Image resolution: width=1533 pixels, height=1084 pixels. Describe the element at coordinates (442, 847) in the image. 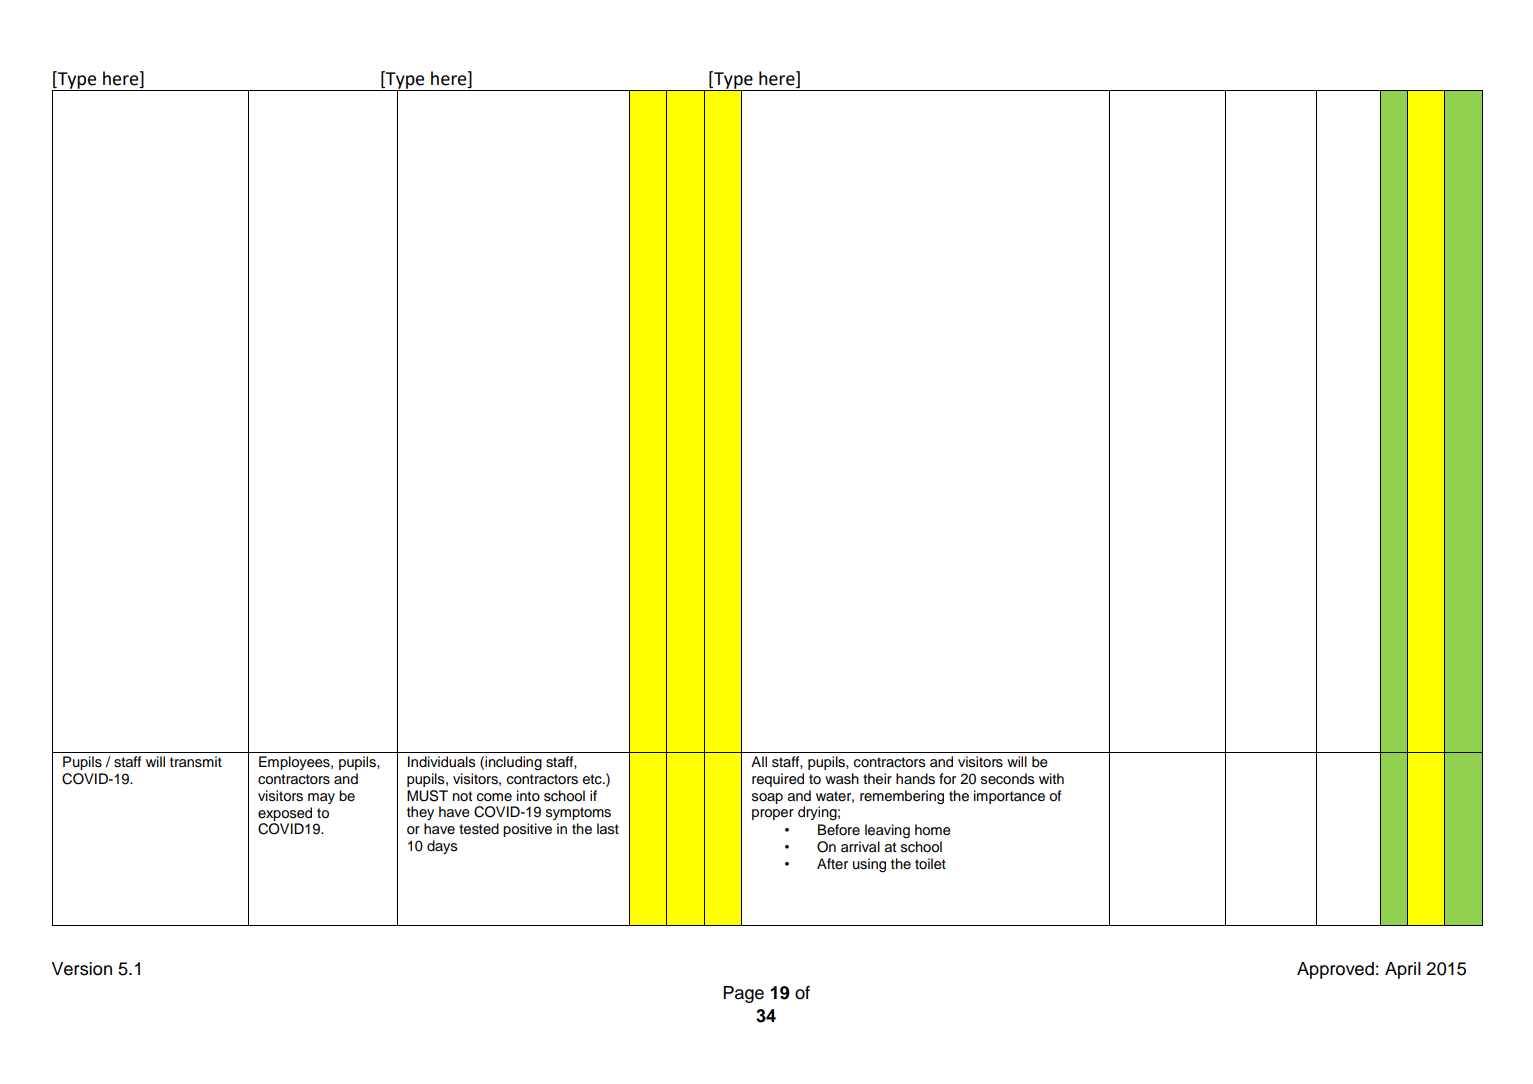

I see `days` at that location.
